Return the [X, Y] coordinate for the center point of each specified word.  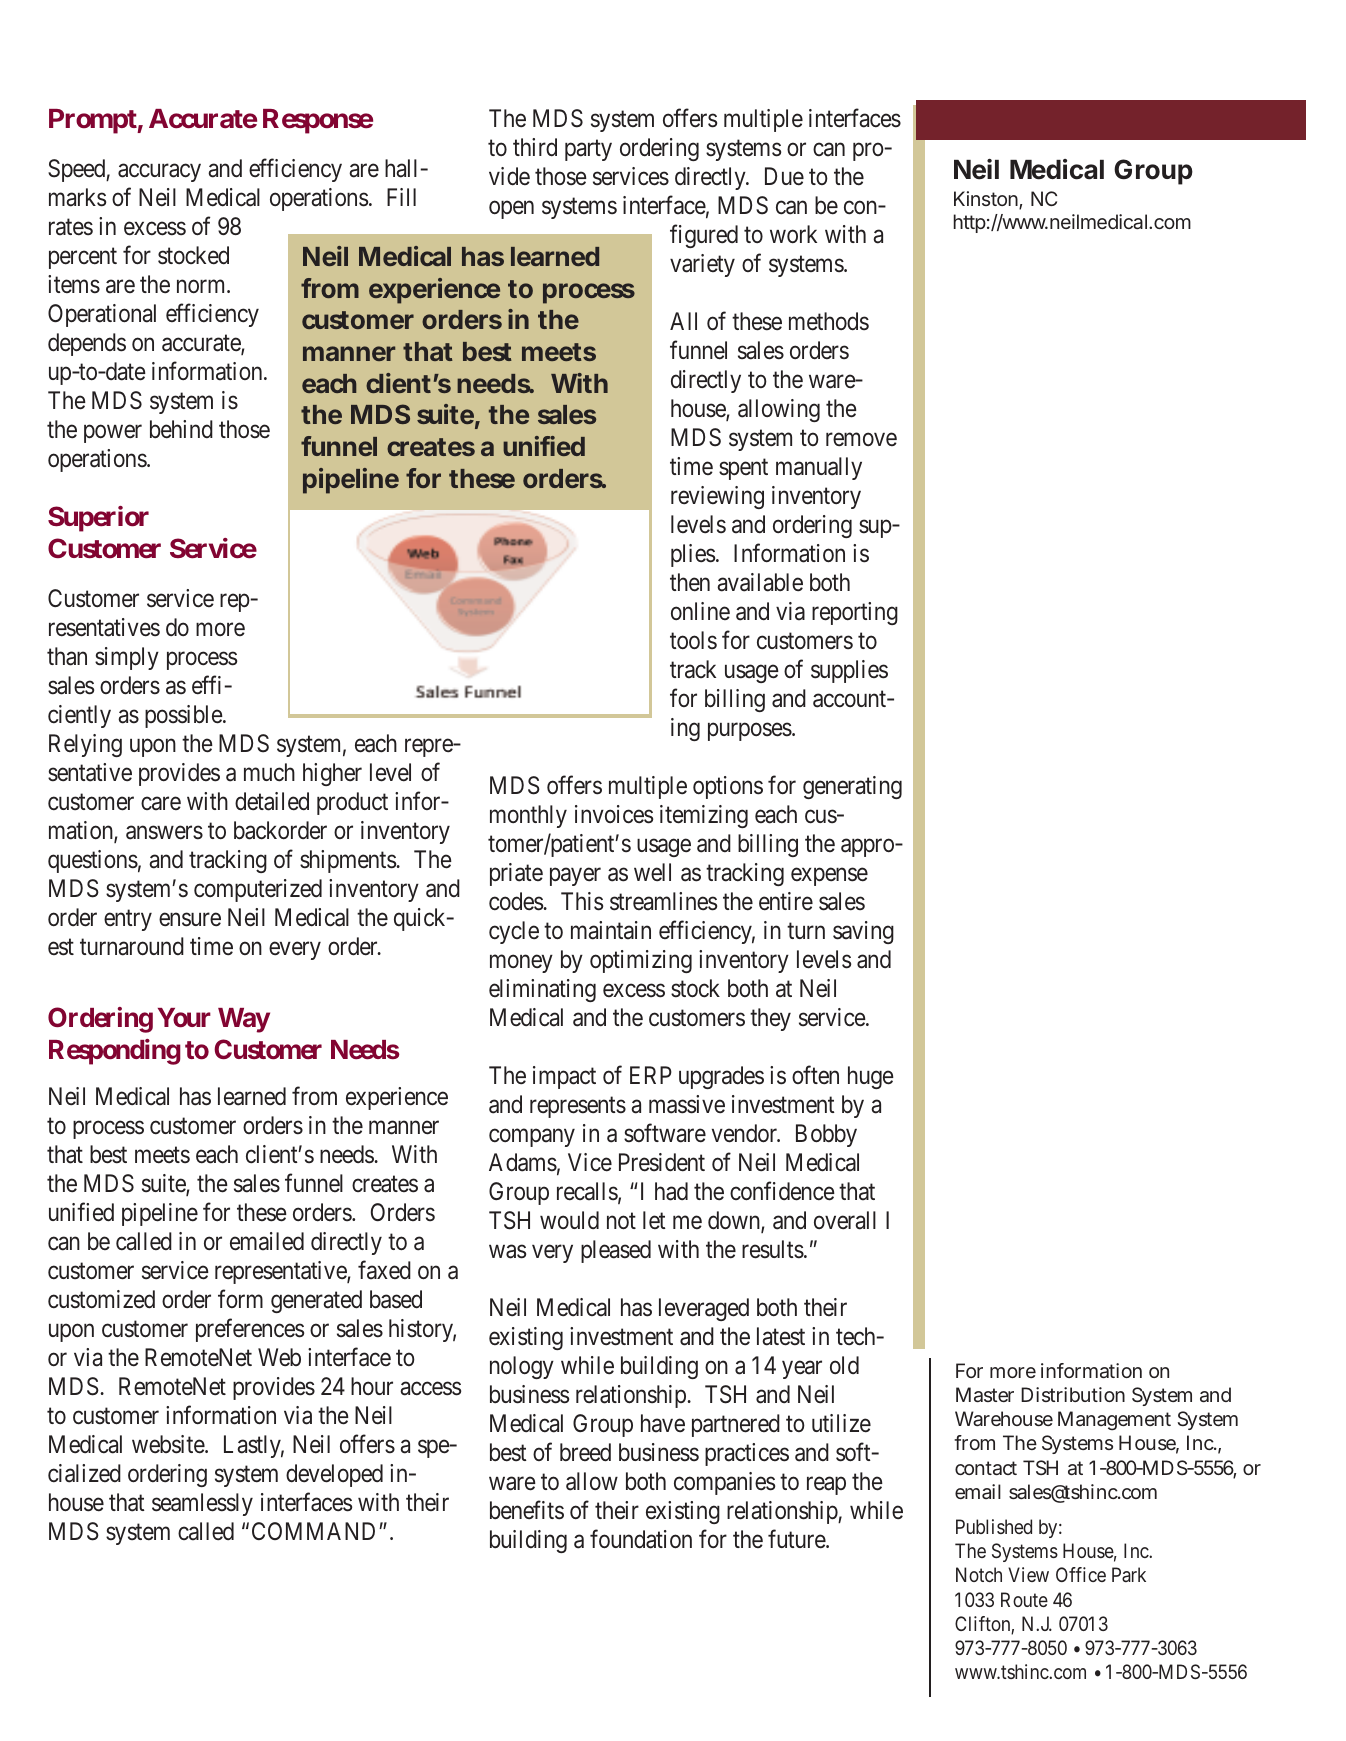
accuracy [159, 173]
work [793, 234]
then [690, 582]
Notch [979, 1574]
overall [845, 1220]
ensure [190, 920]
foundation [641, 1539]
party [588, 150]
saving [863, 932]
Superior [98, 519]
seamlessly [202, 1504]
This [582, 901]
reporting [855, 613]
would [569, 1220]
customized [101, 1299]
